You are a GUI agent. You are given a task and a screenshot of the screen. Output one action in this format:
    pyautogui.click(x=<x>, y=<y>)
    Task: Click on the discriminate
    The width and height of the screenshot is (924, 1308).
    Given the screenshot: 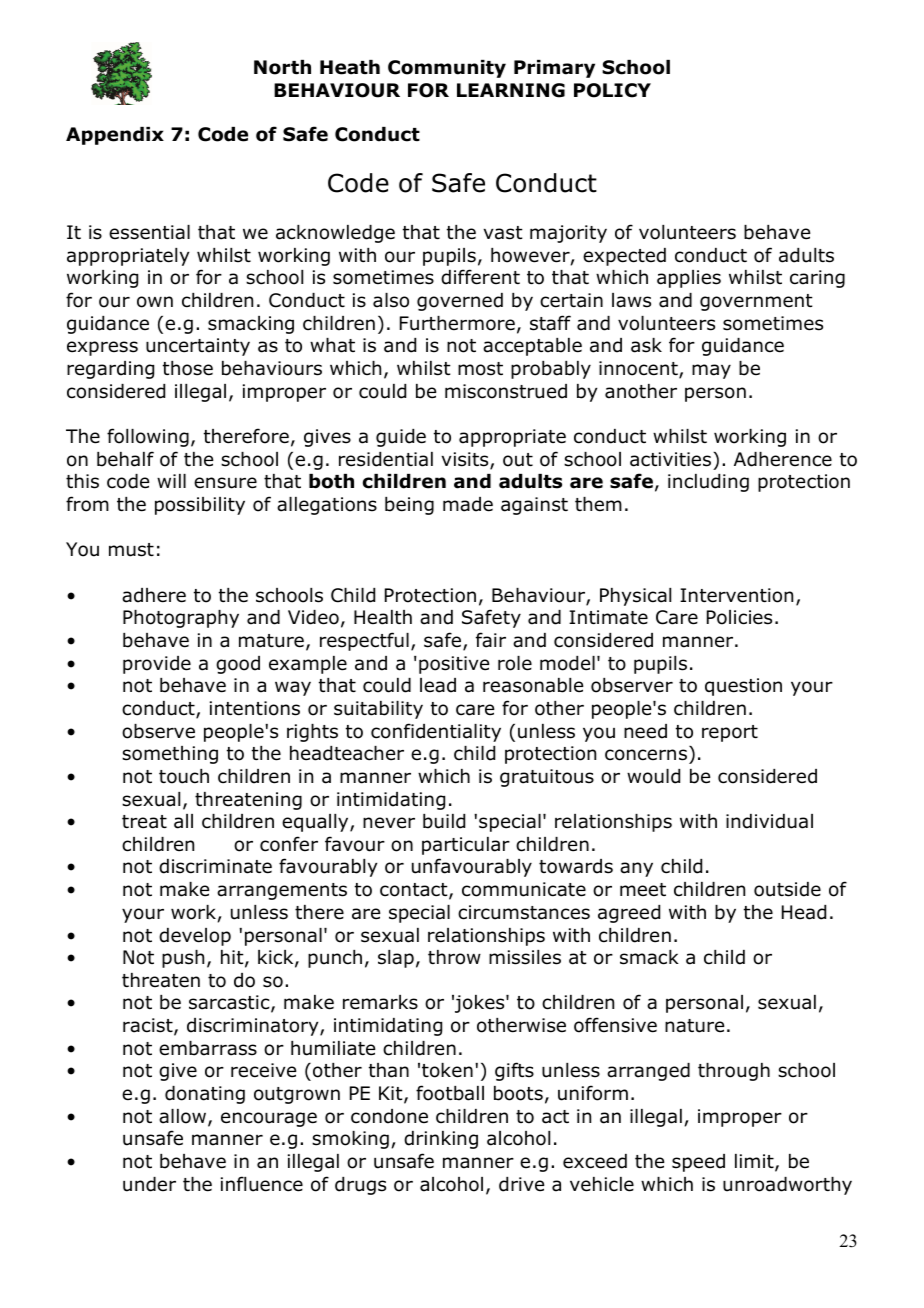 What is the action you would take?
    pyautogui.click(x=215, y=866)
